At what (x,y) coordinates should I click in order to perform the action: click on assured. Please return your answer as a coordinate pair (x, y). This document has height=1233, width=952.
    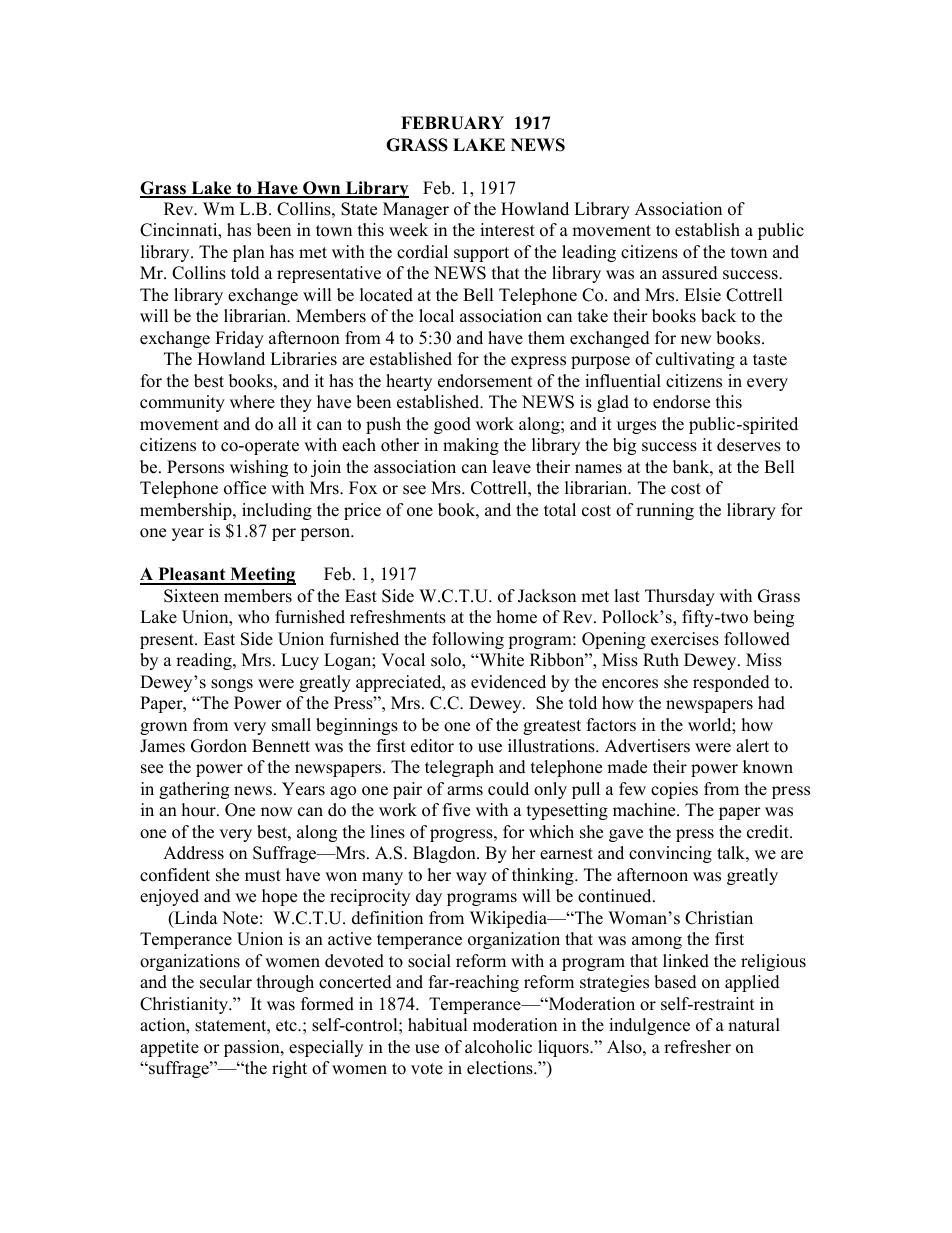
    Looking at the image, I should click on (690, 273).
